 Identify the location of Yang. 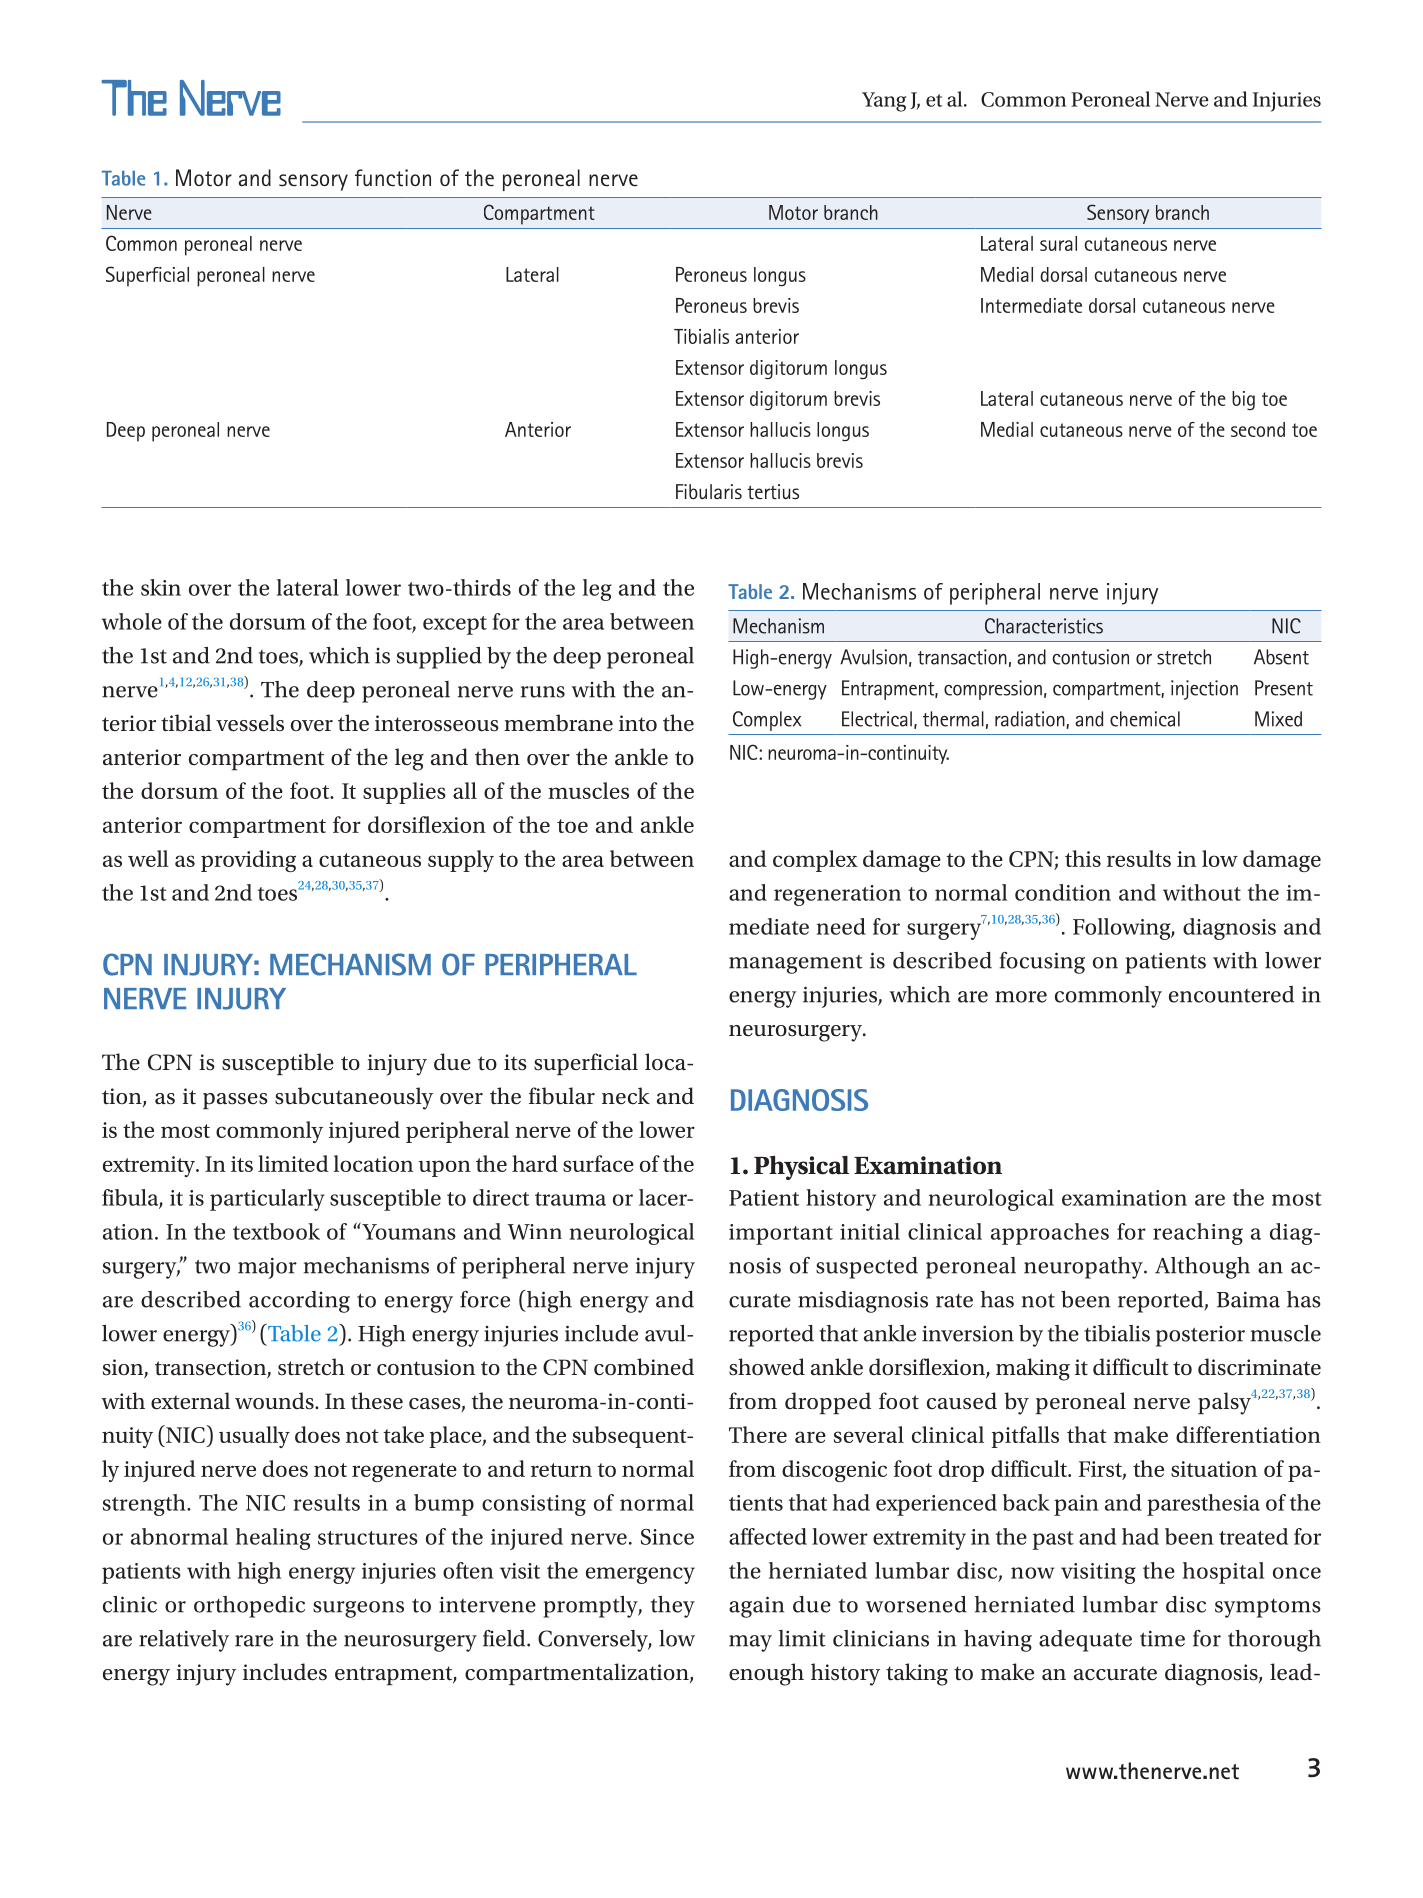
(884, 102).
